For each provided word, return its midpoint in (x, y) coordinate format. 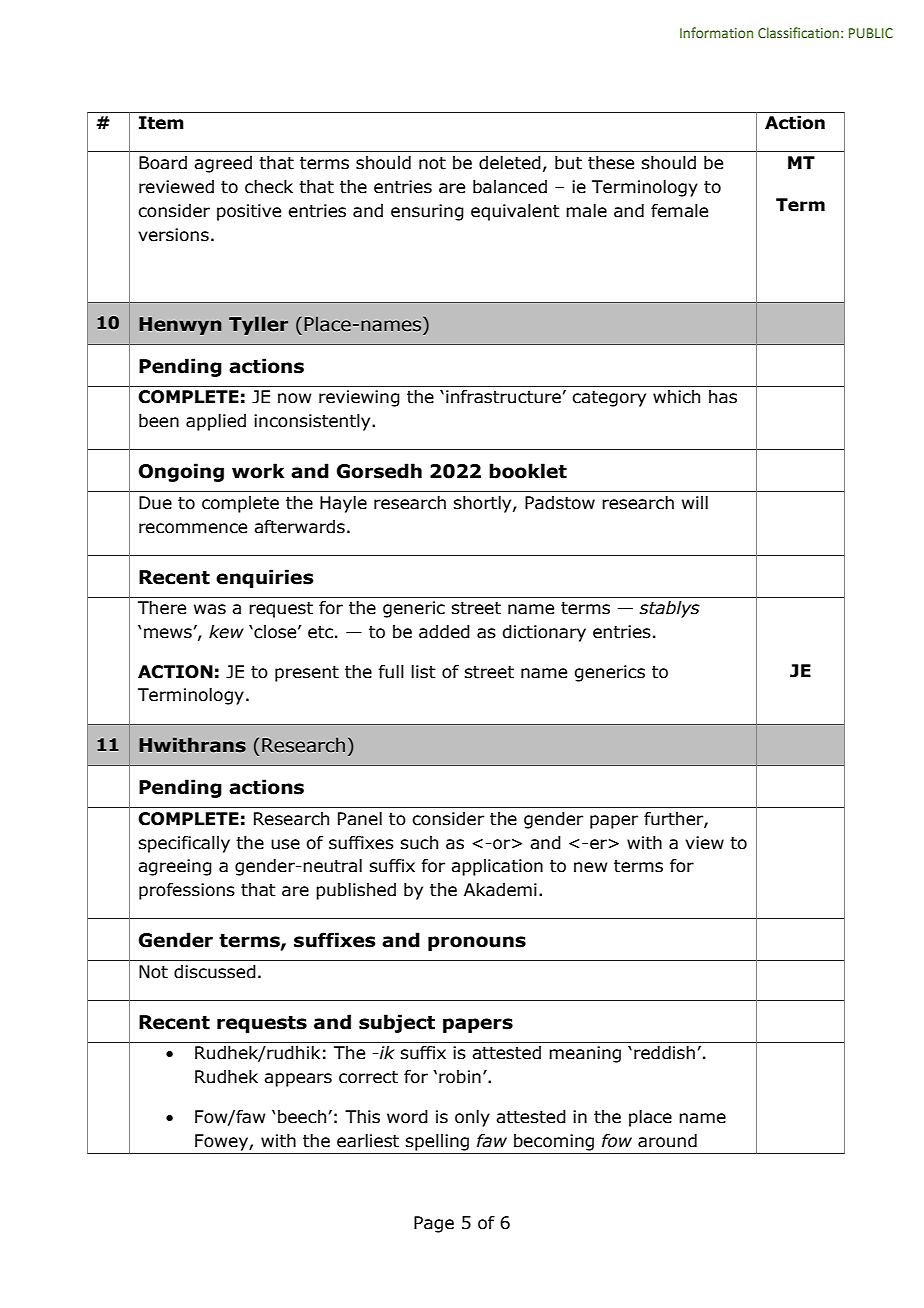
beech (302, 1117)
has (723, 397)
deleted (510, 163)
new (591, 867)
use (285, 844)
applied (216, 422)
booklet (528, 471)
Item (161, 123)
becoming (554, 1142)
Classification (798, 32)
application (497, 867)
